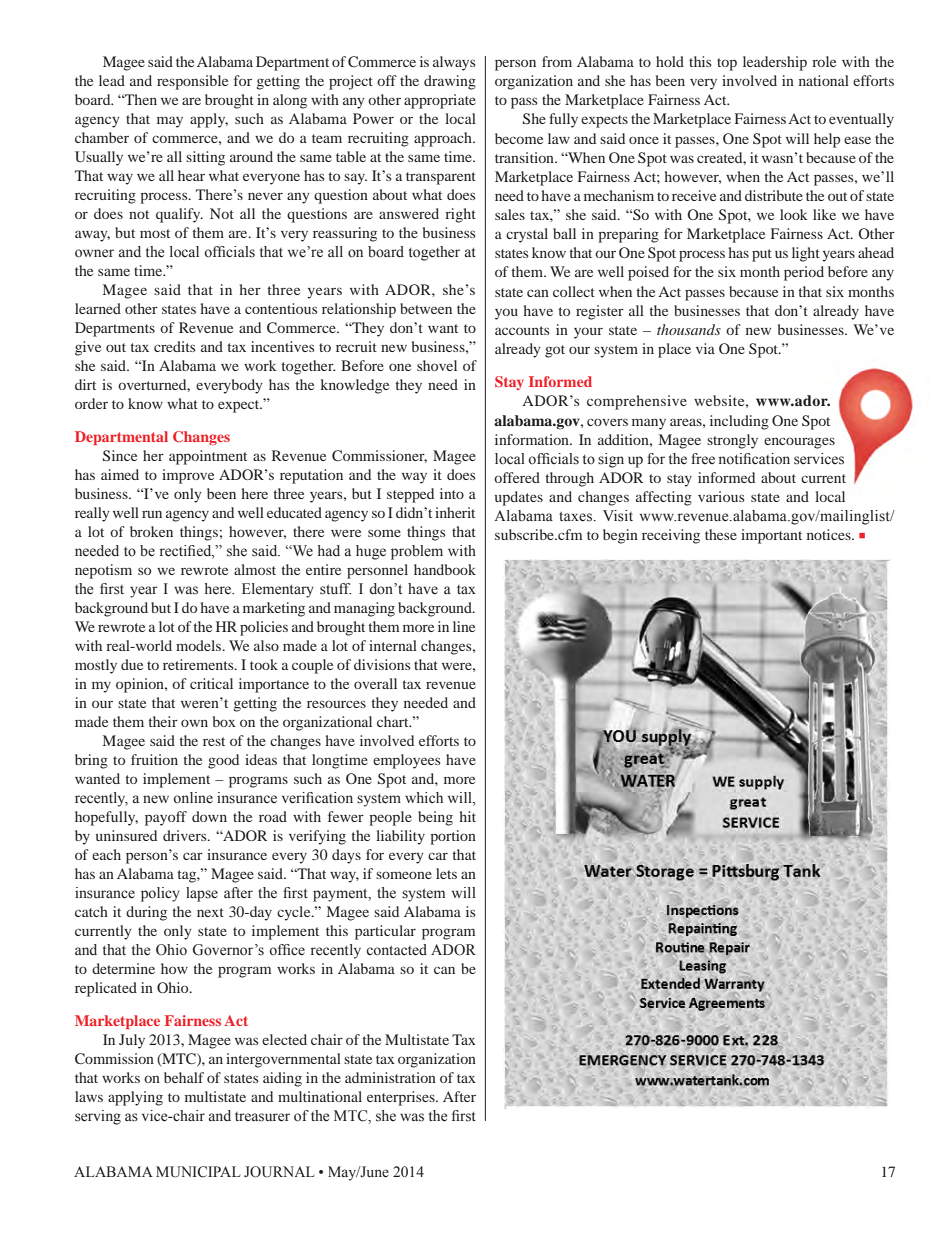  Describe the element at coordinates (824, 61) in the screenshot. I see `role` at that location.
